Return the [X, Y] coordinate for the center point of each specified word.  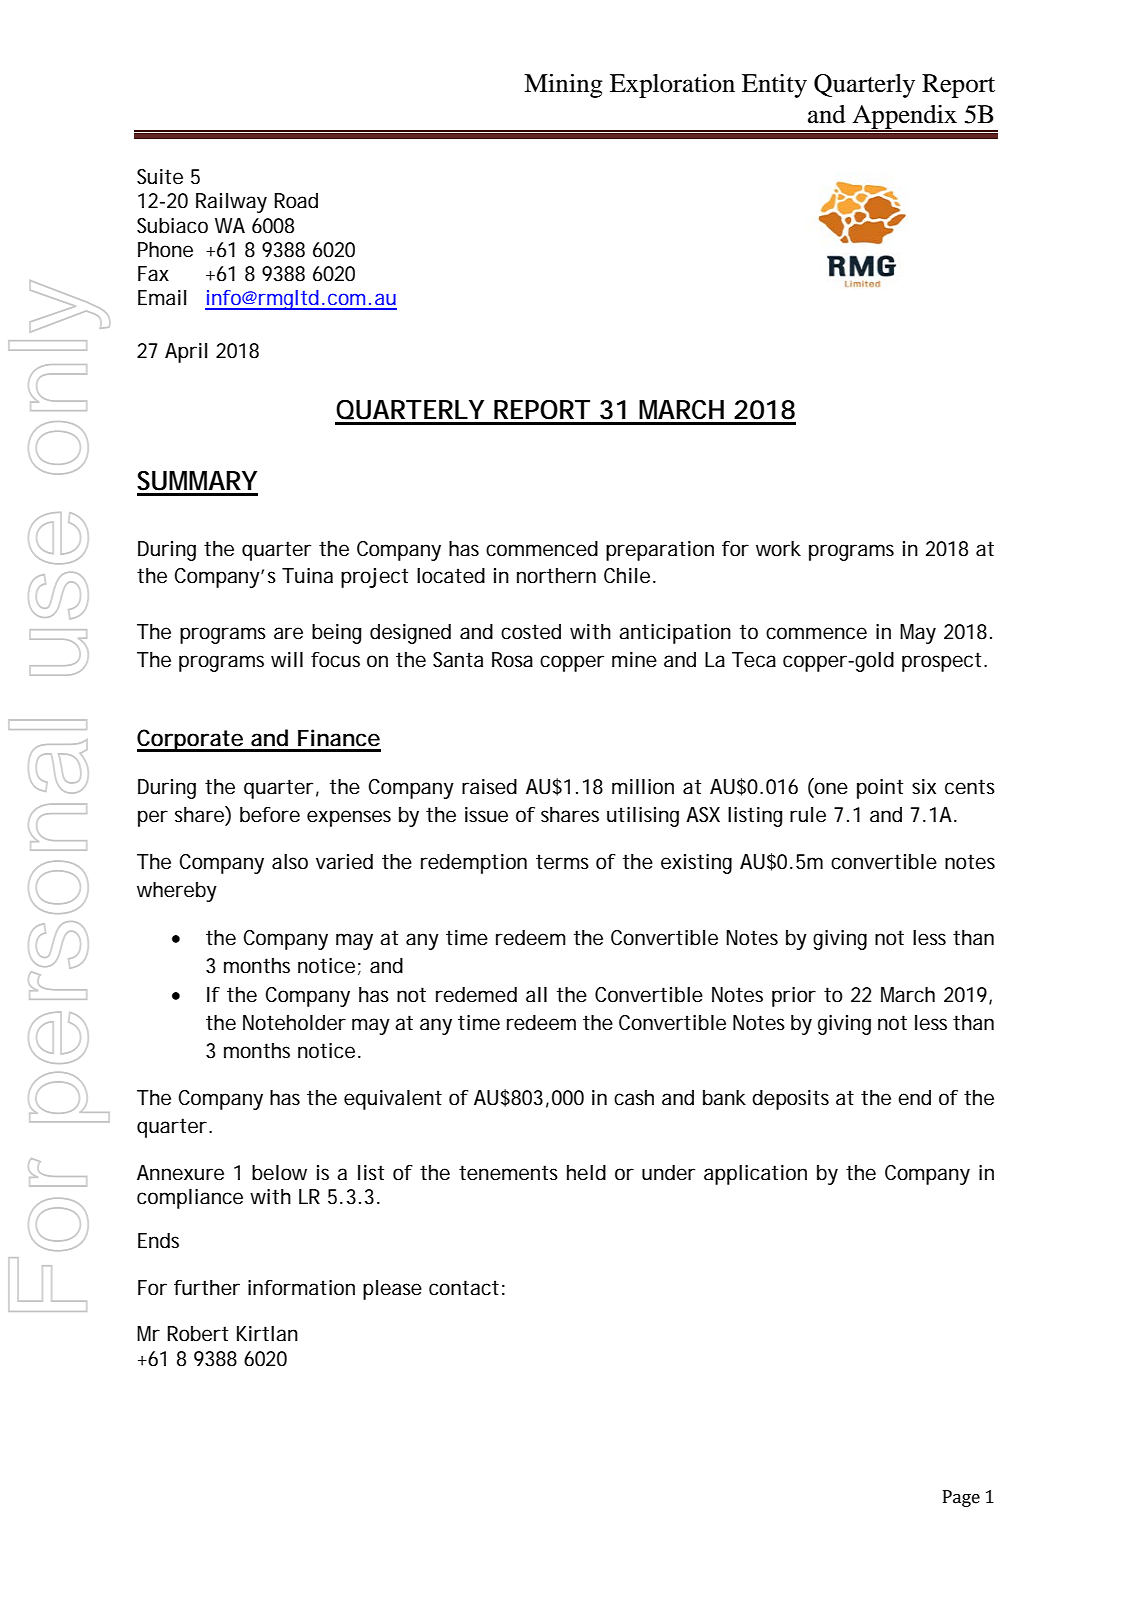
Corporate [191, 740]
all [536, 995]
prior [794, 997]
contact [464, 1288]
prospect [943, 662]
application [755, 1175]
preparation [660, 551]
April [186, 353]
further [207, 1288]
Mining [563, 86]
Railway [231, 203]
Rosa [512, 660]
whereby [177, 892]
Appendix [905, 118]
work [778, 549]
